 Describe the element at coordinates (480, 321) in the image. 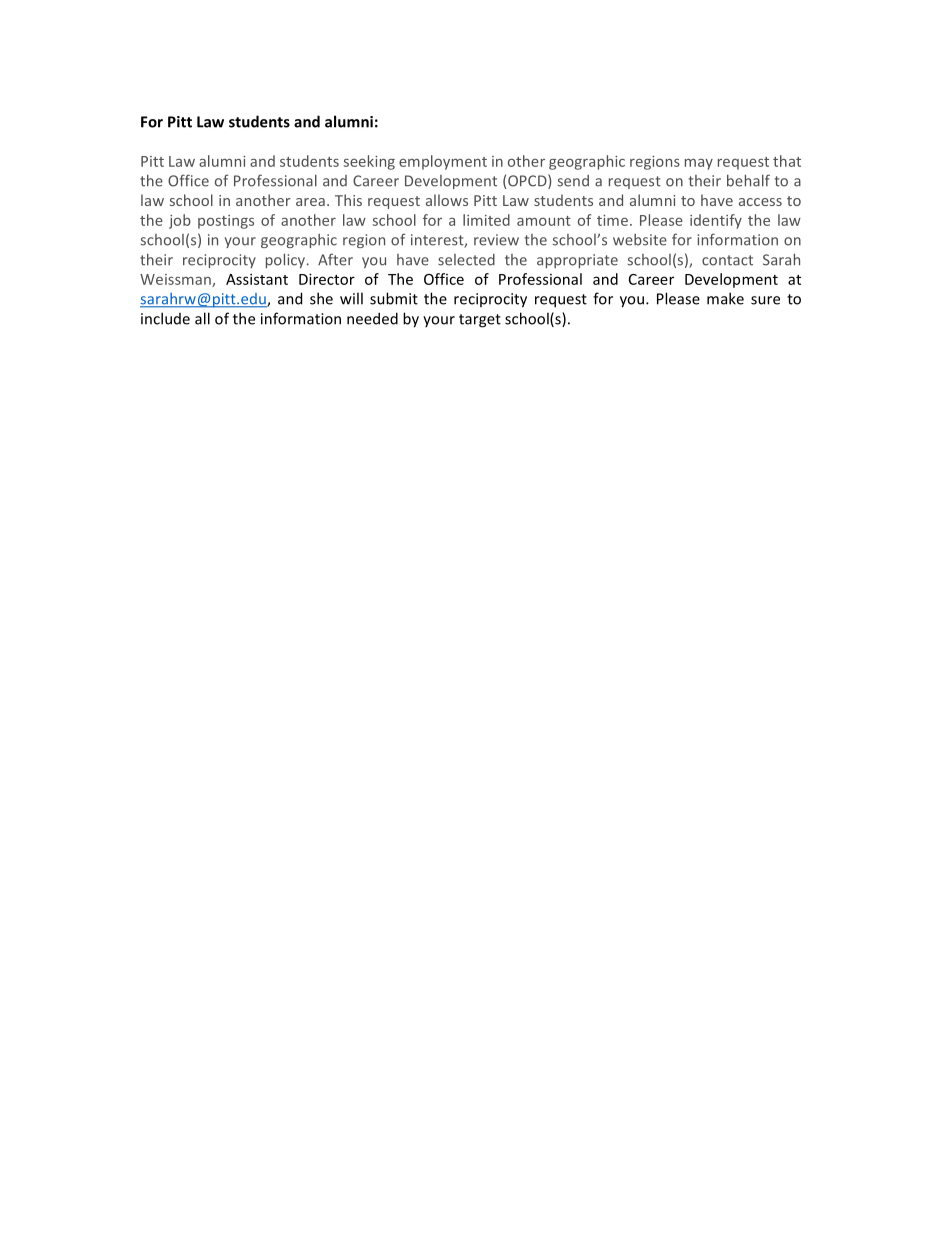

I see `target` at that location.
